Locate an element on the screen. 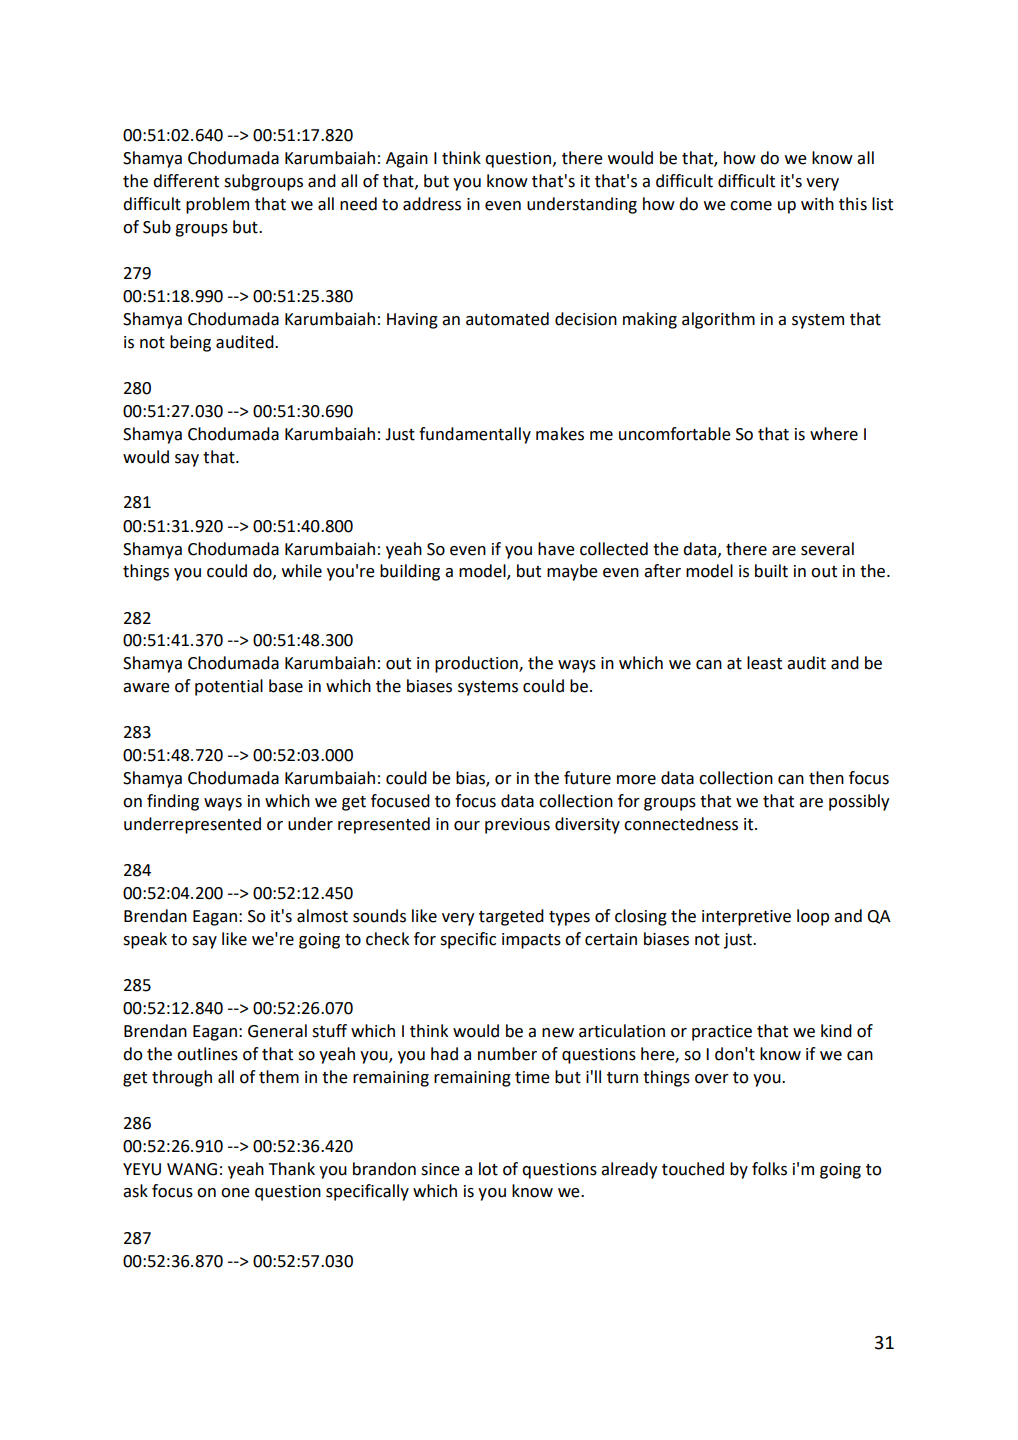  potential is located at coordinates (229, 687).
